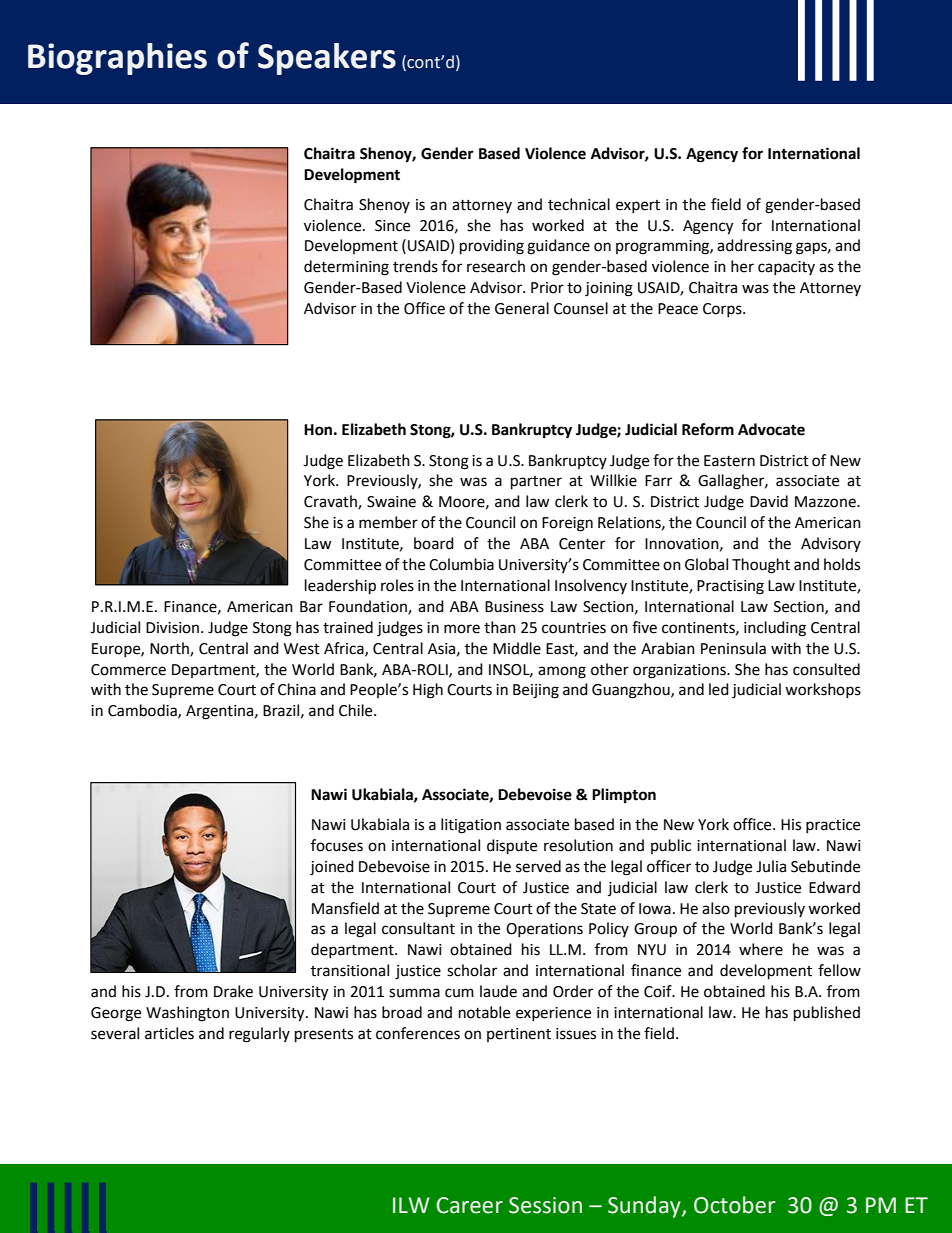 This screenshot has height=1233, width=952. What do you see at coordinates (638, 206) in the screenshot?
I see `expert` at bounding box center [638, 206].
